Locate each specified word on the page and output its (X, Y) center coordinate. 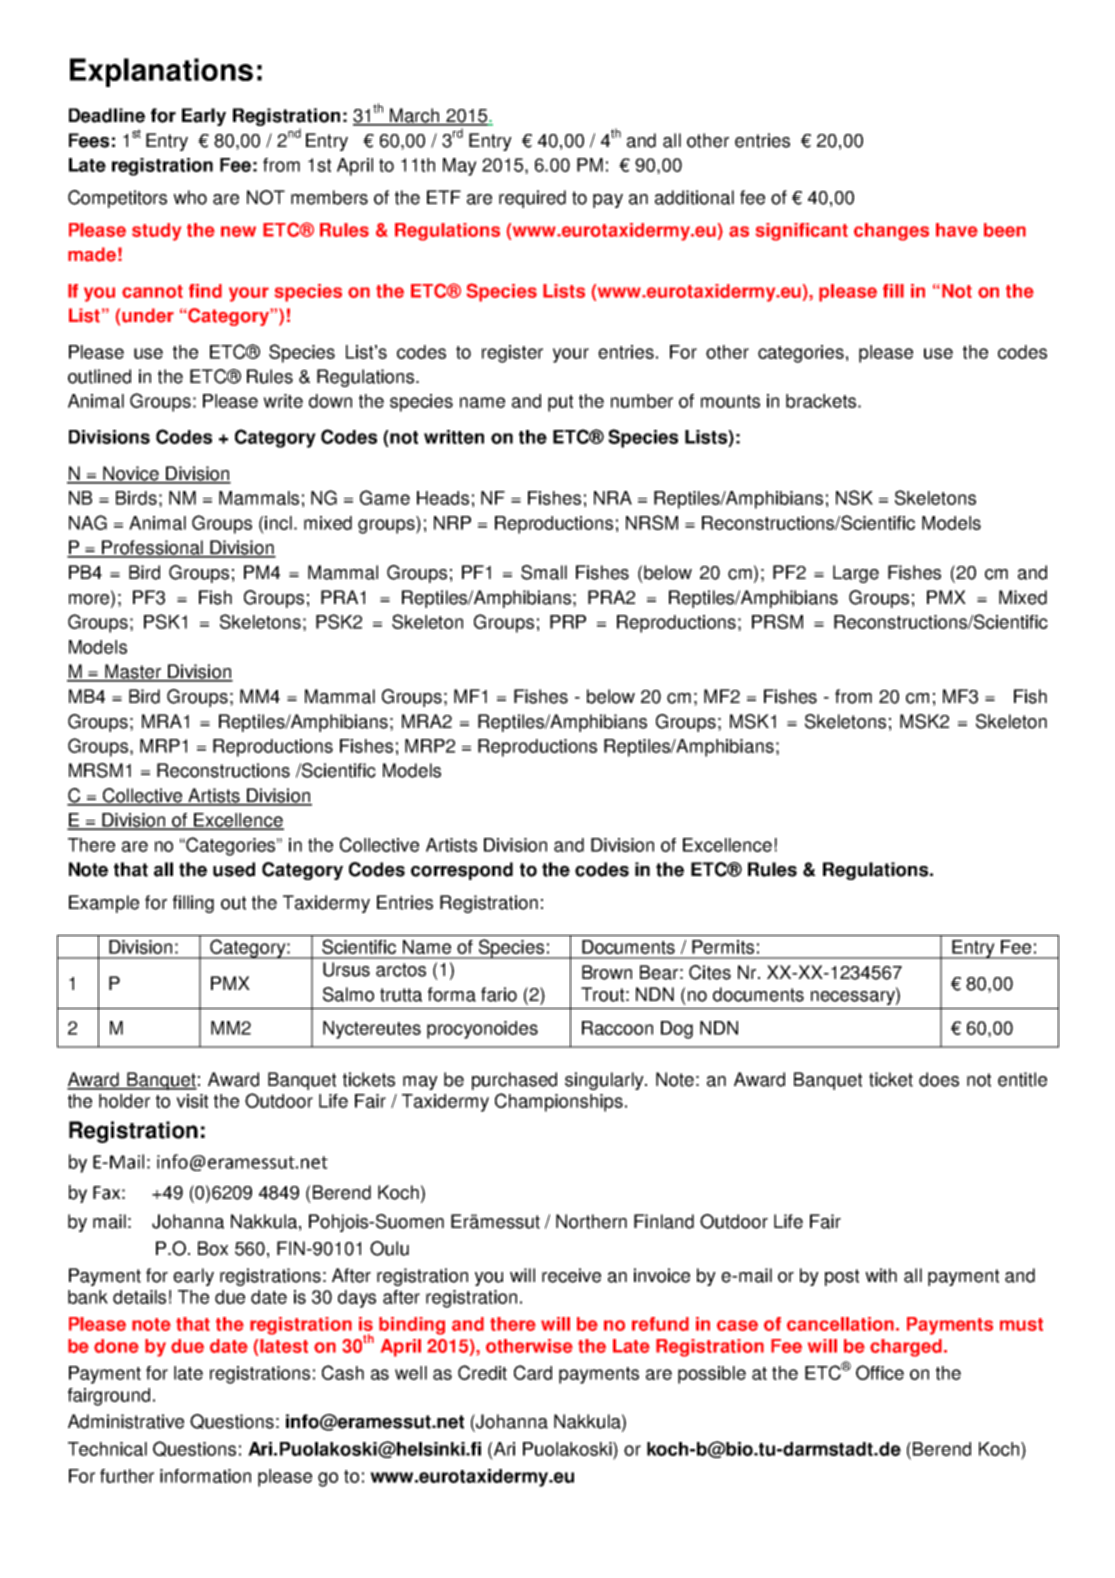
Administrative (126, 1421)
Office (880, 1372)
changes (891, 232)
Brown (607, 972)
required (532, 199)
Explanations (161, 72)
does (939, 1079)
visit (192, 1101)
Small (544, 572)
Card (533, 1372)
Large (856, 574)
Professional (152, 548)
